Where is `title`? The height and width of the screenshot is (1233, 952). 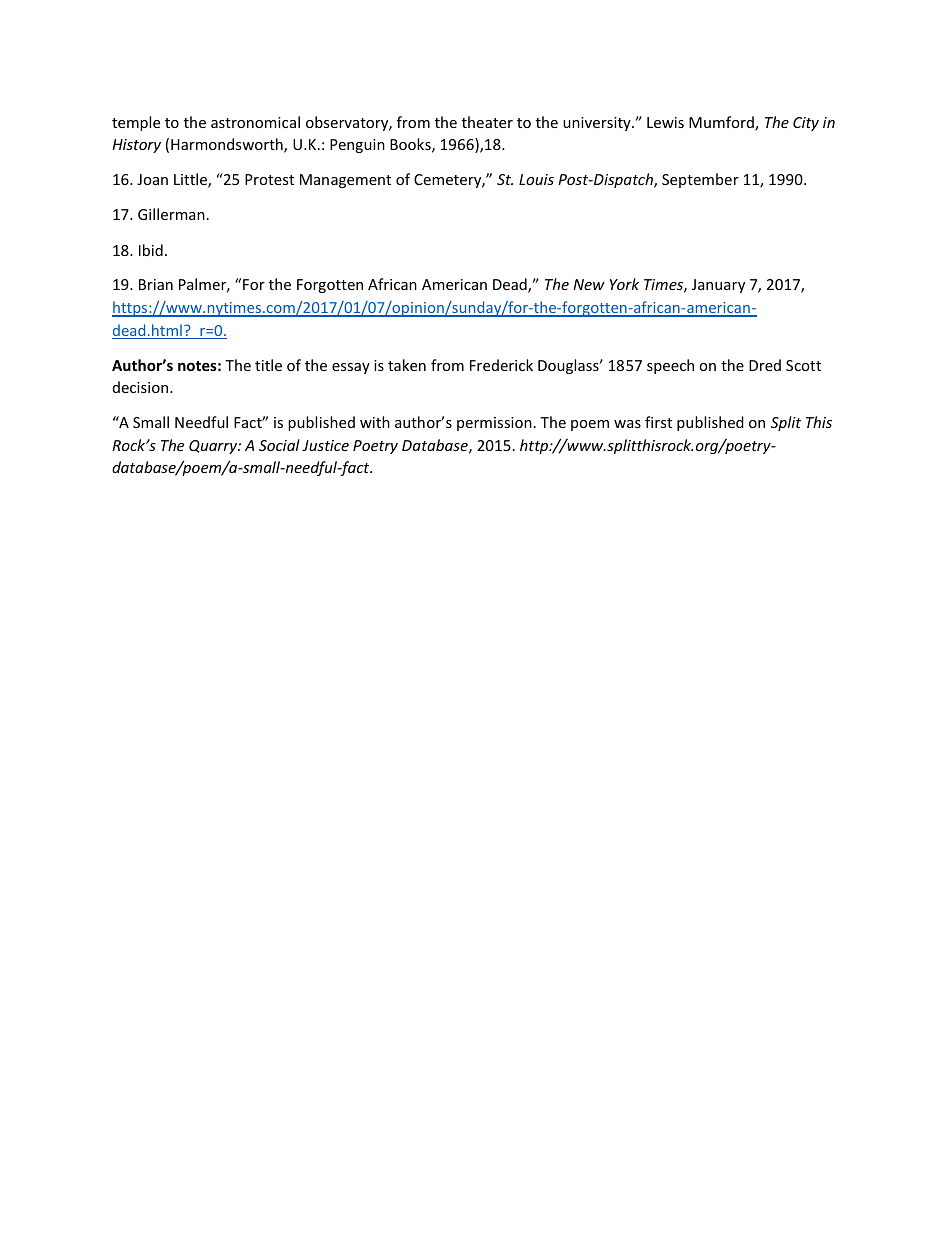
title is located at coordinates (268, 365).
